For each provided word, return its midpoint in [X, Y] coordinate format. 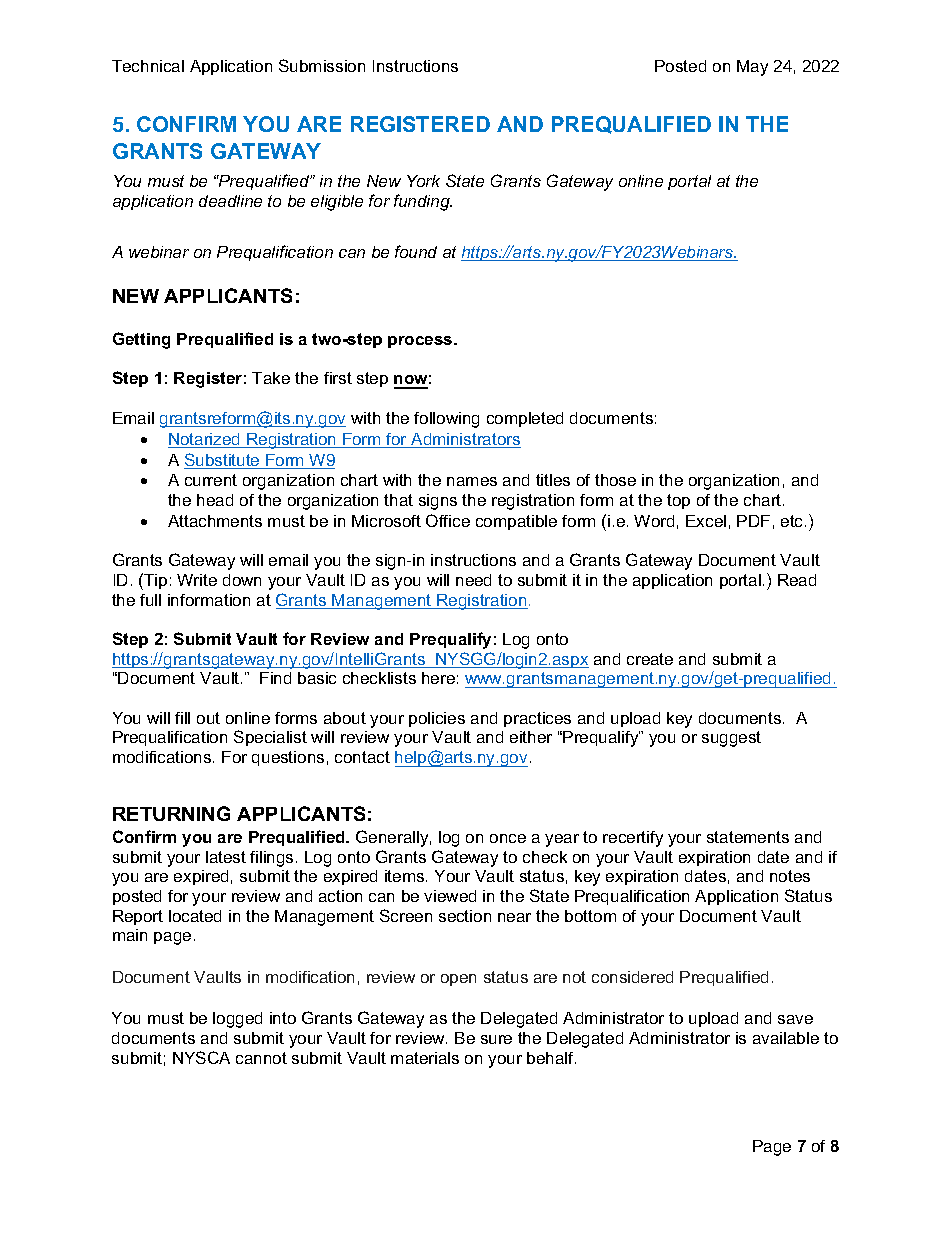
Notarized [205, 440]
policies [437, 719]
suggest [731, 739]
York [423, 181]
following [446, 420]
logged [237, 1020]
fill [182, 718]
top [678, 501]
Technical [148, 66]
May [752, 68]
